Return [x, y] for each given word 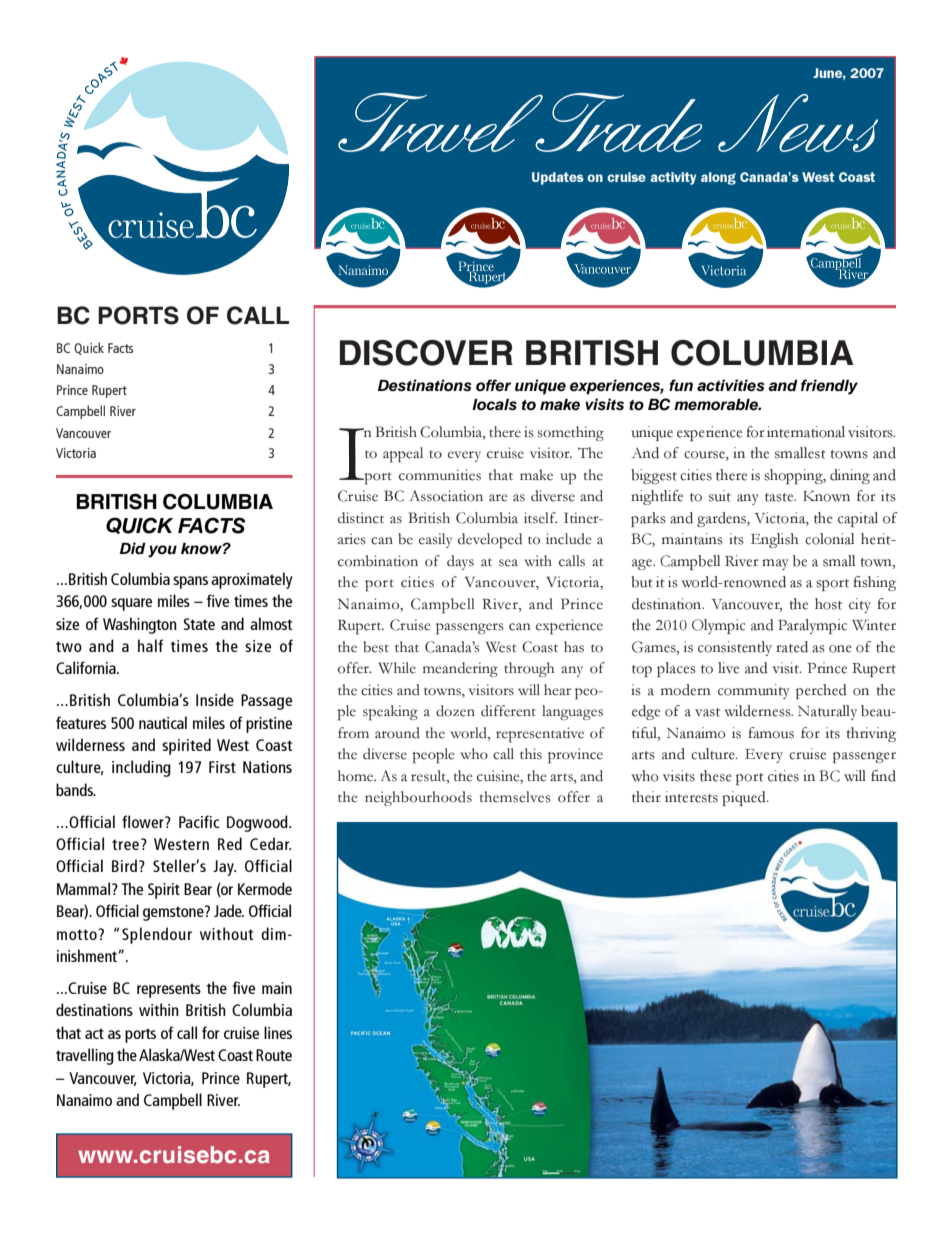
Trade [617, 122]
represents [169, 990]
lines [278, 1032]
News [798, 123]
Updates [558, 178]
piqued [745, 798]
